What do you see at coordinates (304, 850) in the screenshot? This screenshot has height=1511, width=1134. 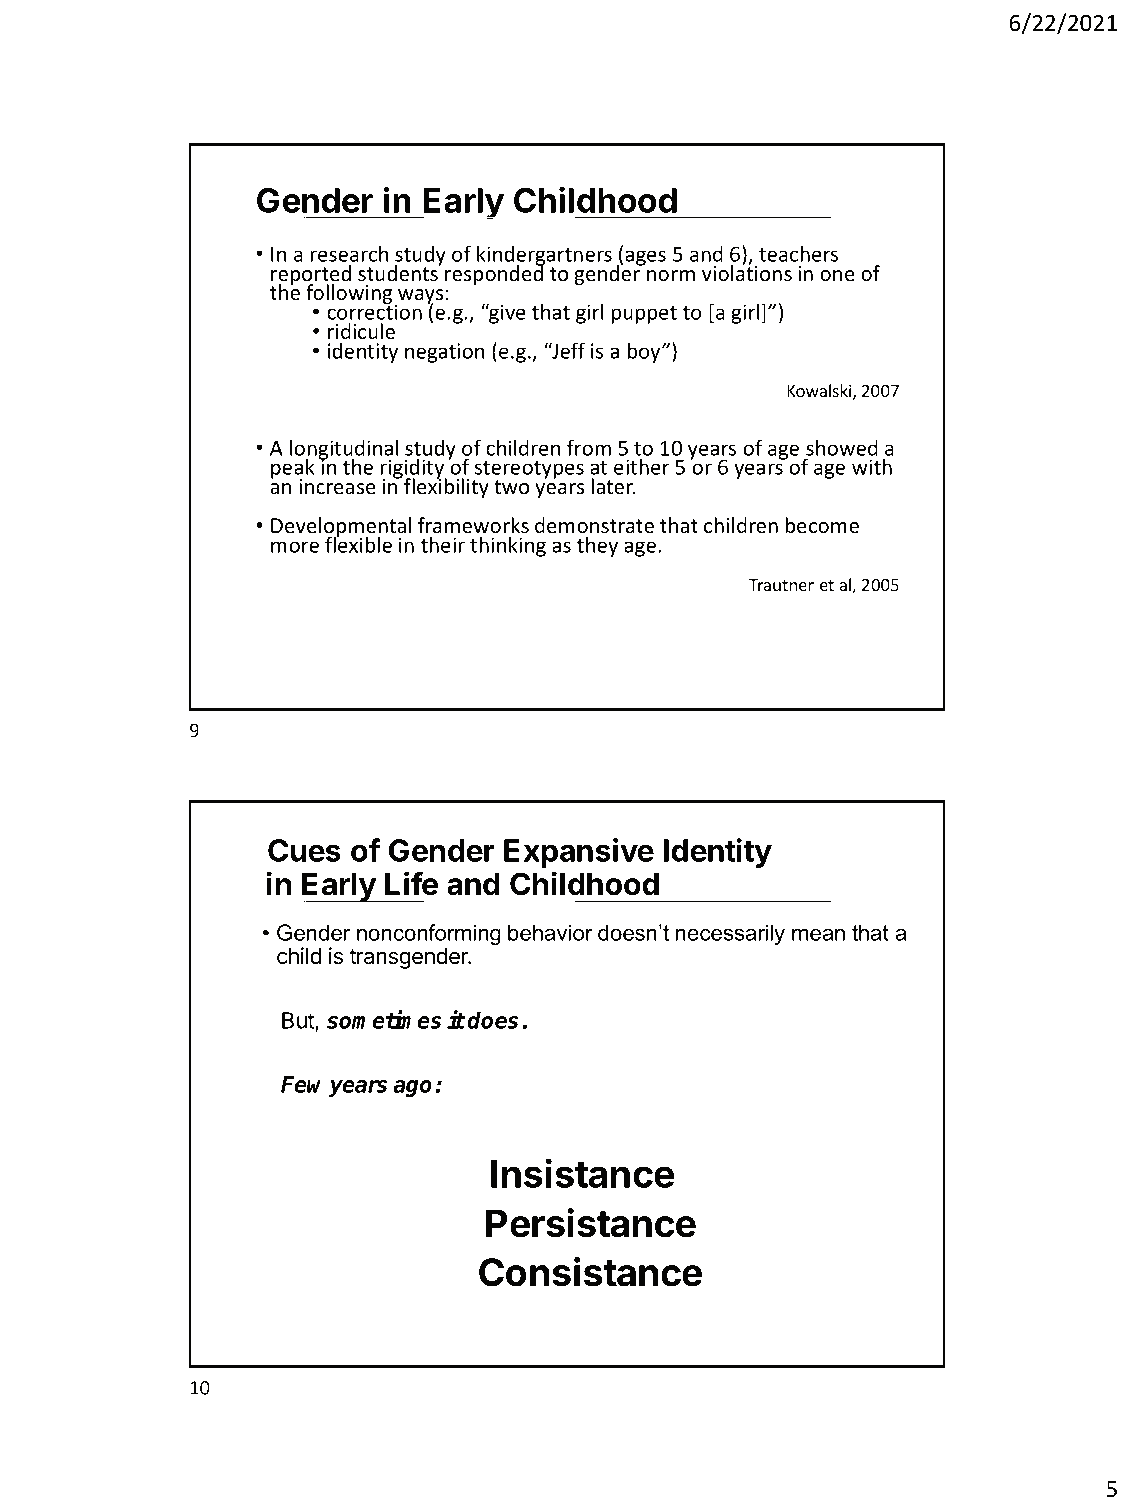 I see `Cues` at bounding box center [304, 850].
